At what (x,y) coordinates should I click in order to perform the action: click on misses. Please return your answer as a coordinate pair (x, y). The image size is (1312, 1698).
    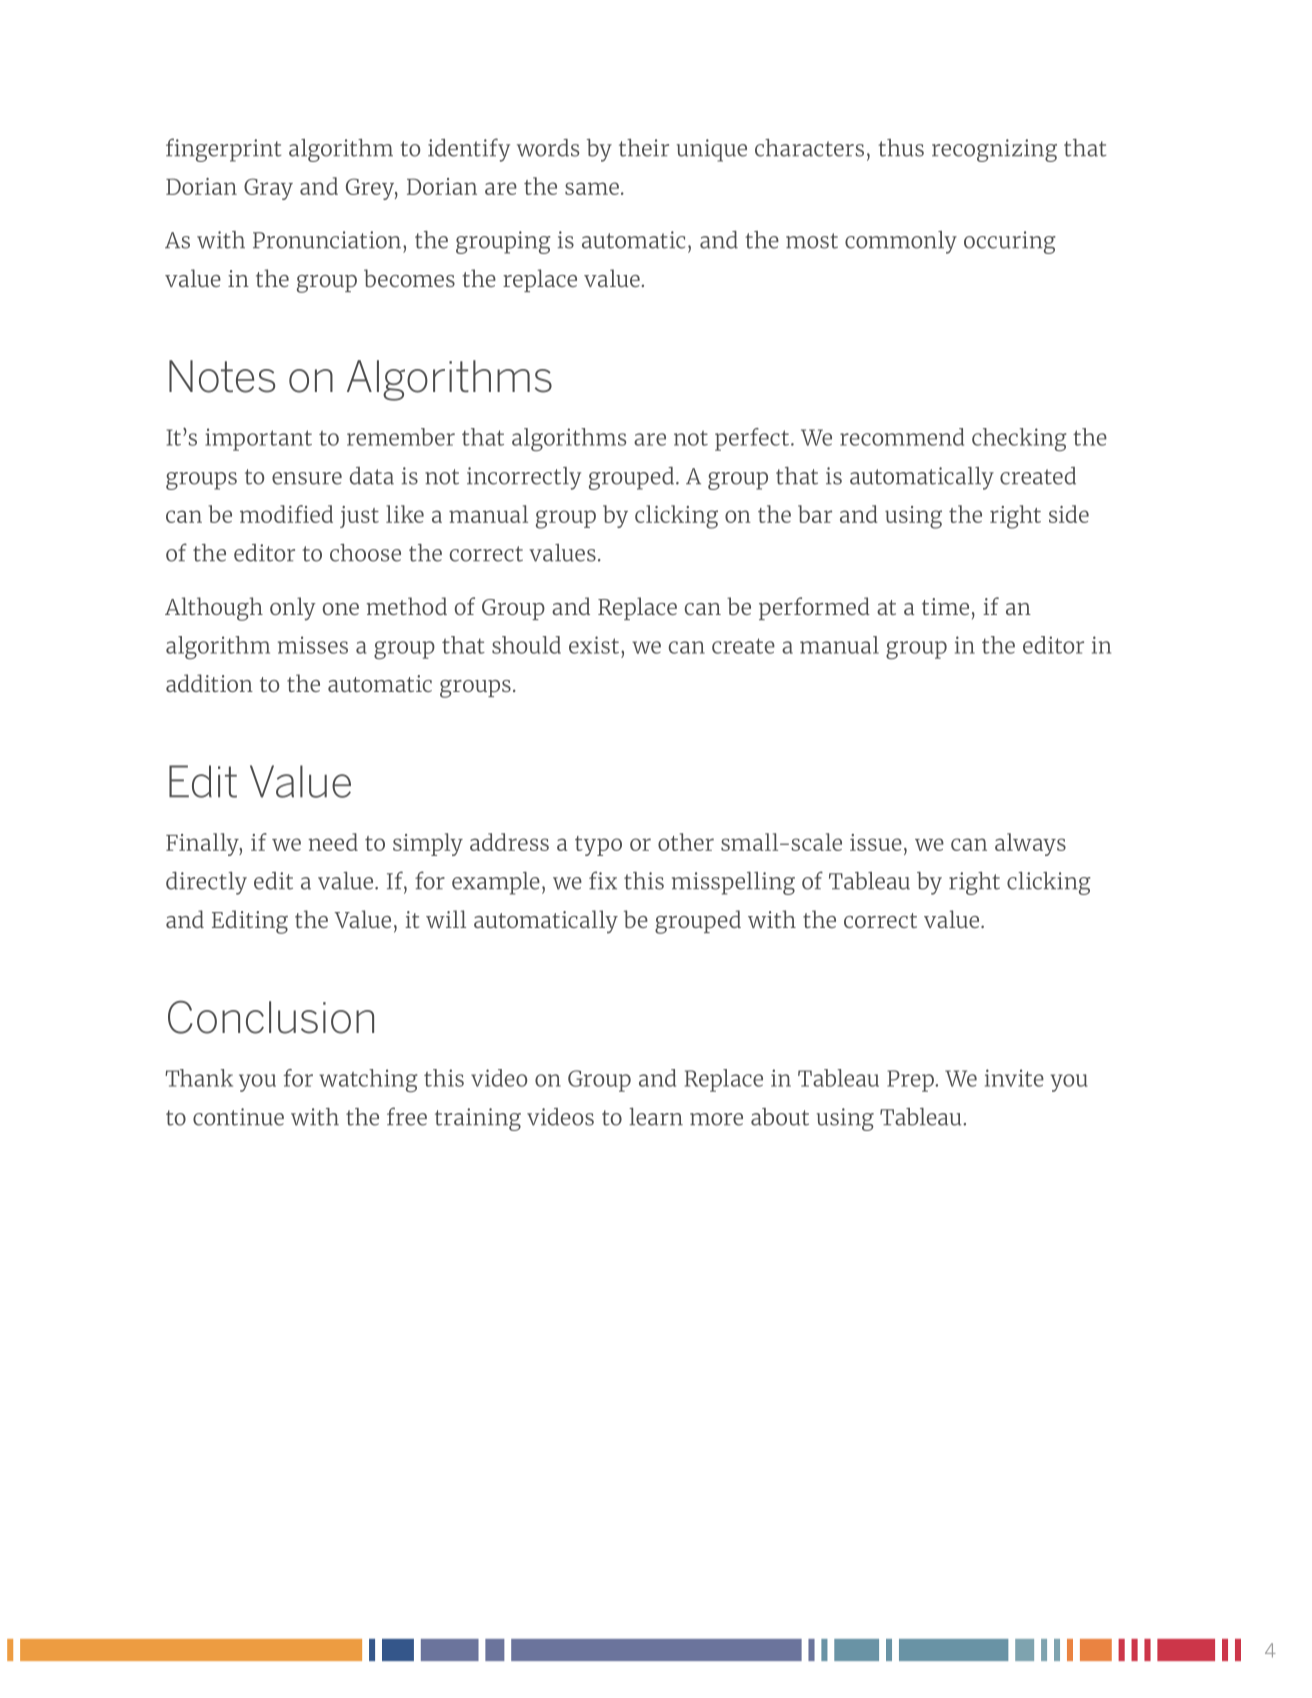
    Looking at the image, I should click on (313, 645).
